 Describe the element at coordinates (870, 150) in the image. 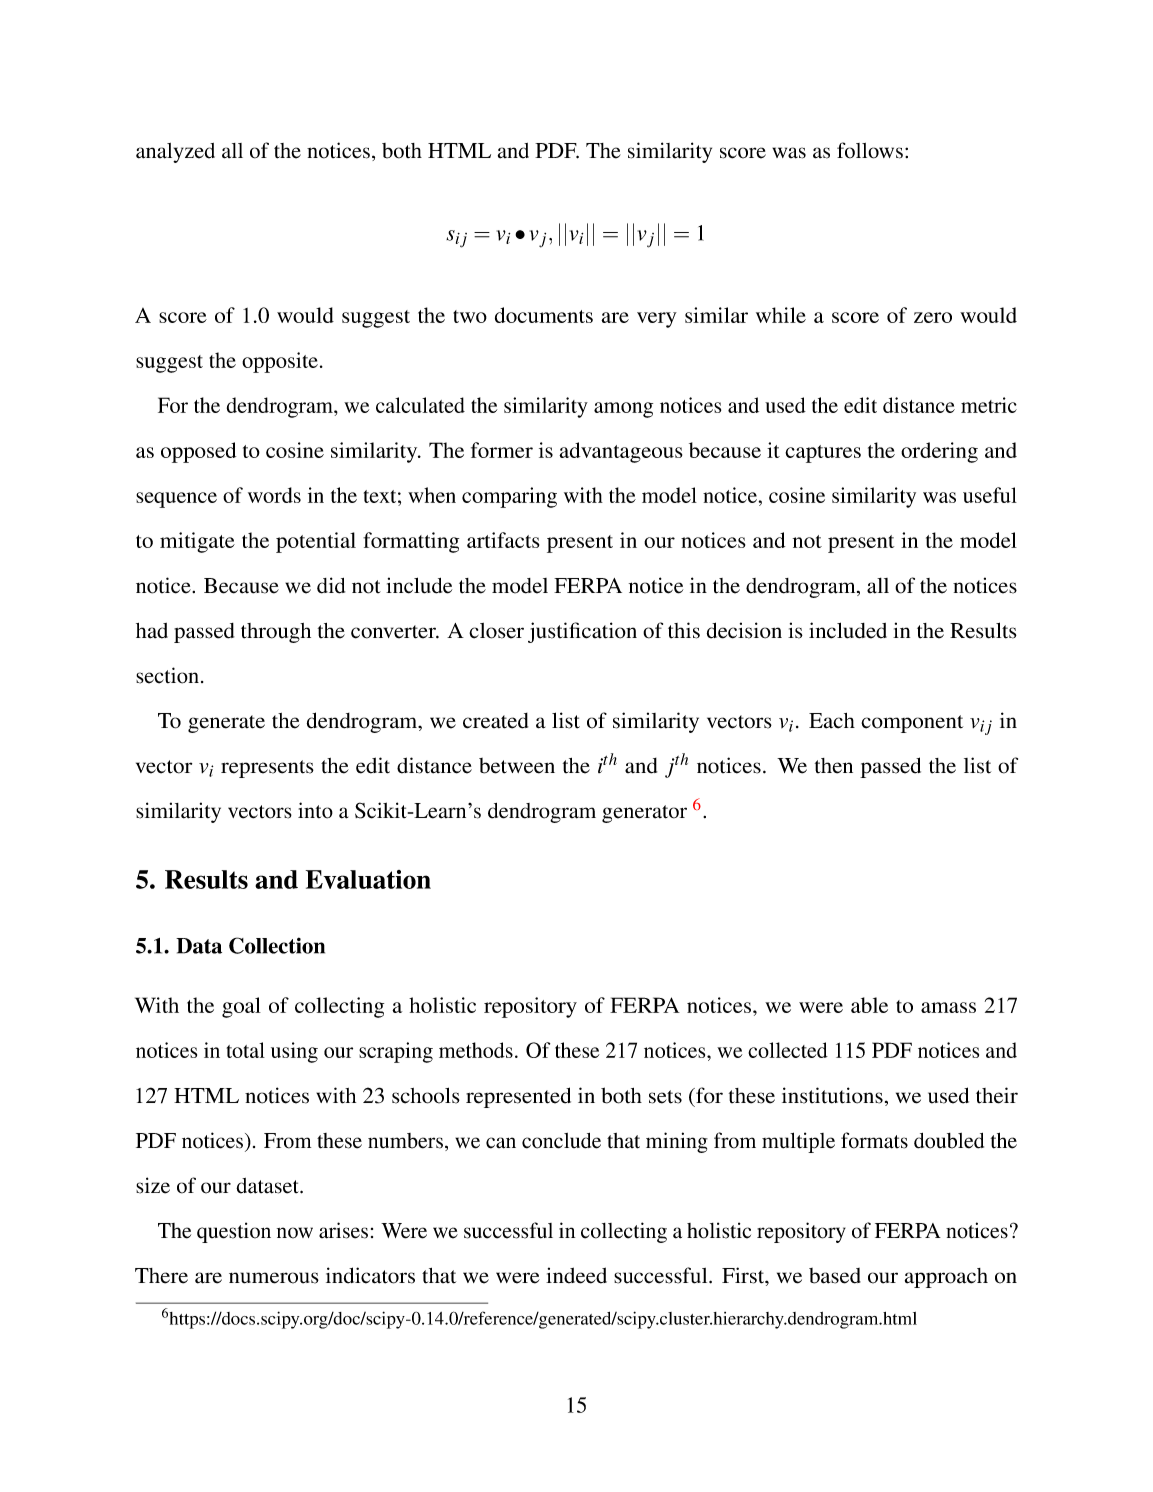

I see `follows` at that location.
